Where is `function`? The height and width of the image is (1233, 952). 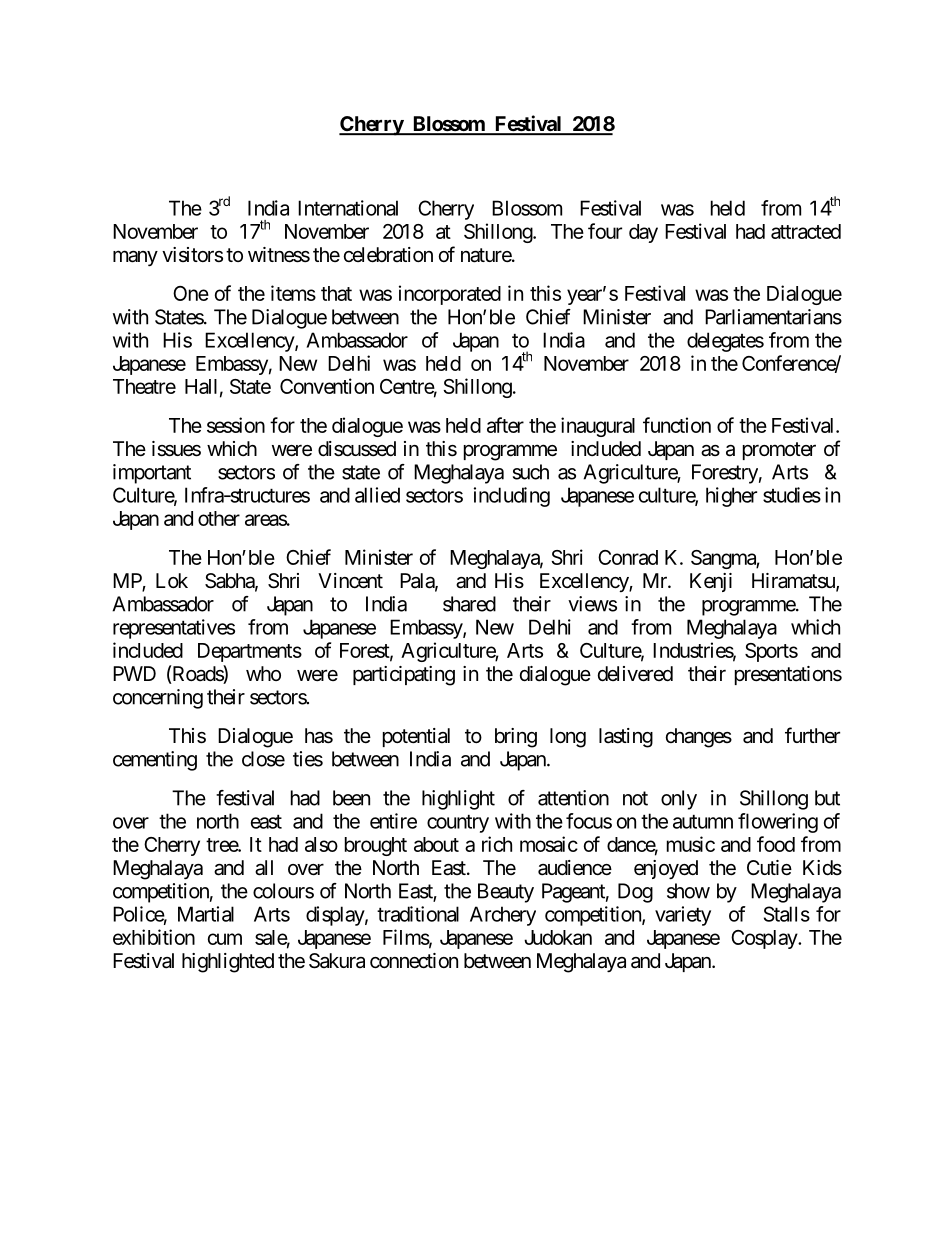
function is located at coordinates (677, 425).
